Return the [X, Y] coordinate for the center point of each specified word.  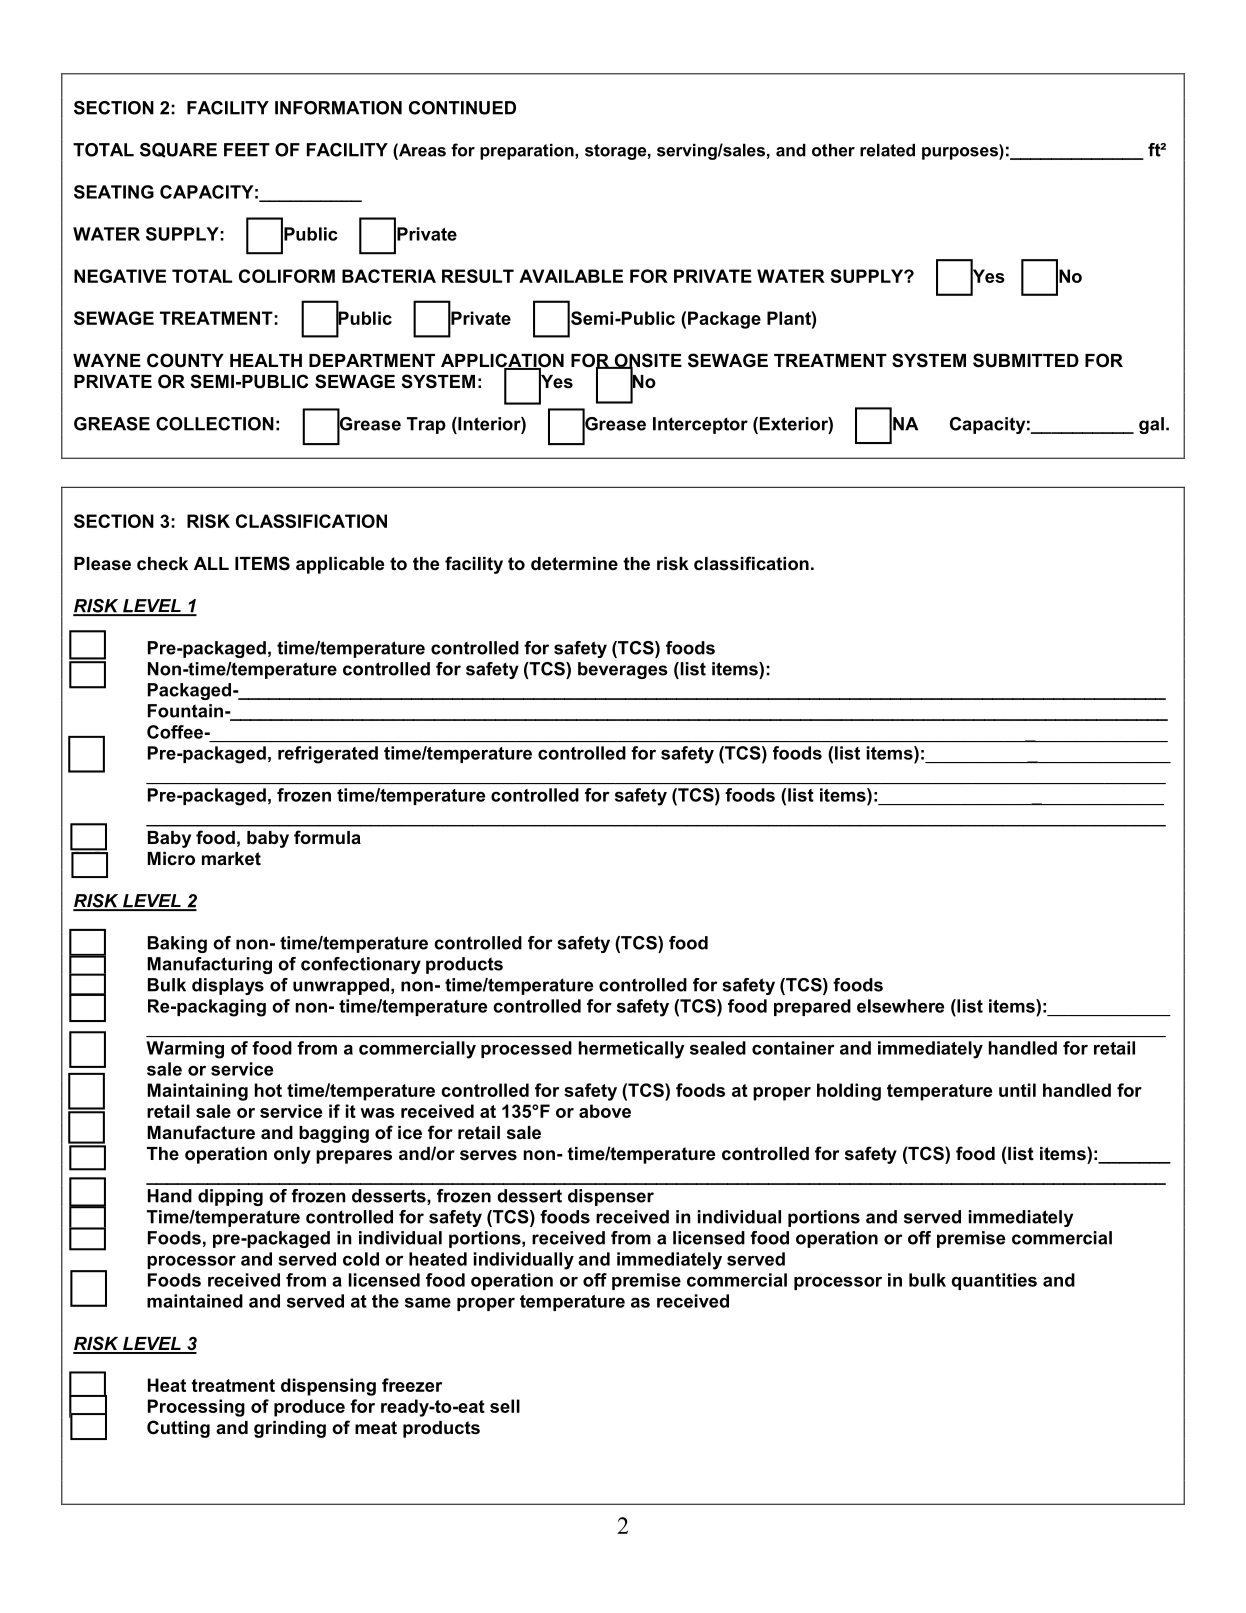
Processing [196, 1408]
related [887, 150]
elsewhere [900, 1006]
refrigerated [328, 755]
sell [505, 1406]
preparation [528, 152]
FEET [247, 150]
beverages [623, 670]
